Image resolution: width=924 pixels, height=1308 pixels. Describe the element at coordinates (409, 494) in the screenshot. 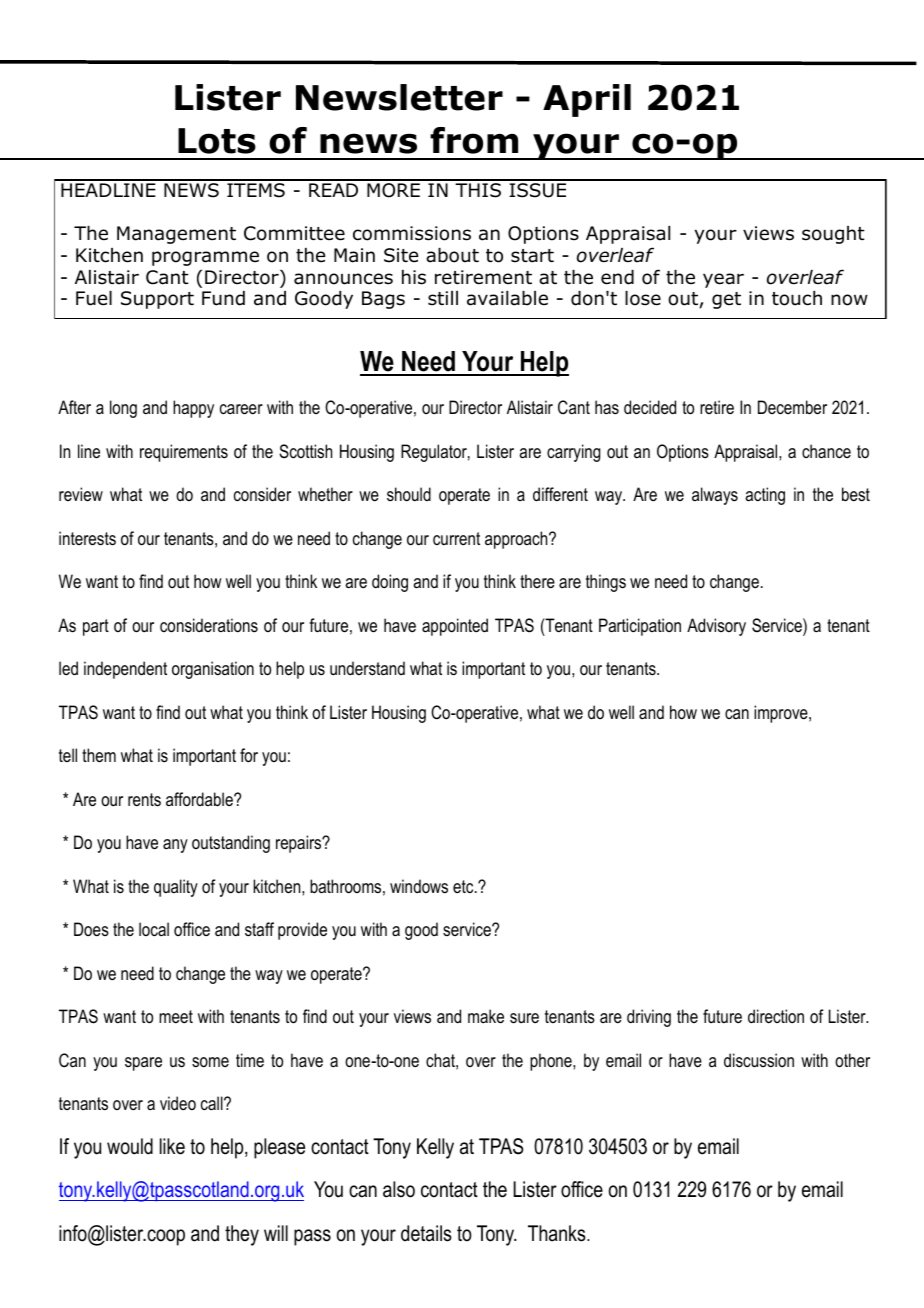

I see `should` at that location.
